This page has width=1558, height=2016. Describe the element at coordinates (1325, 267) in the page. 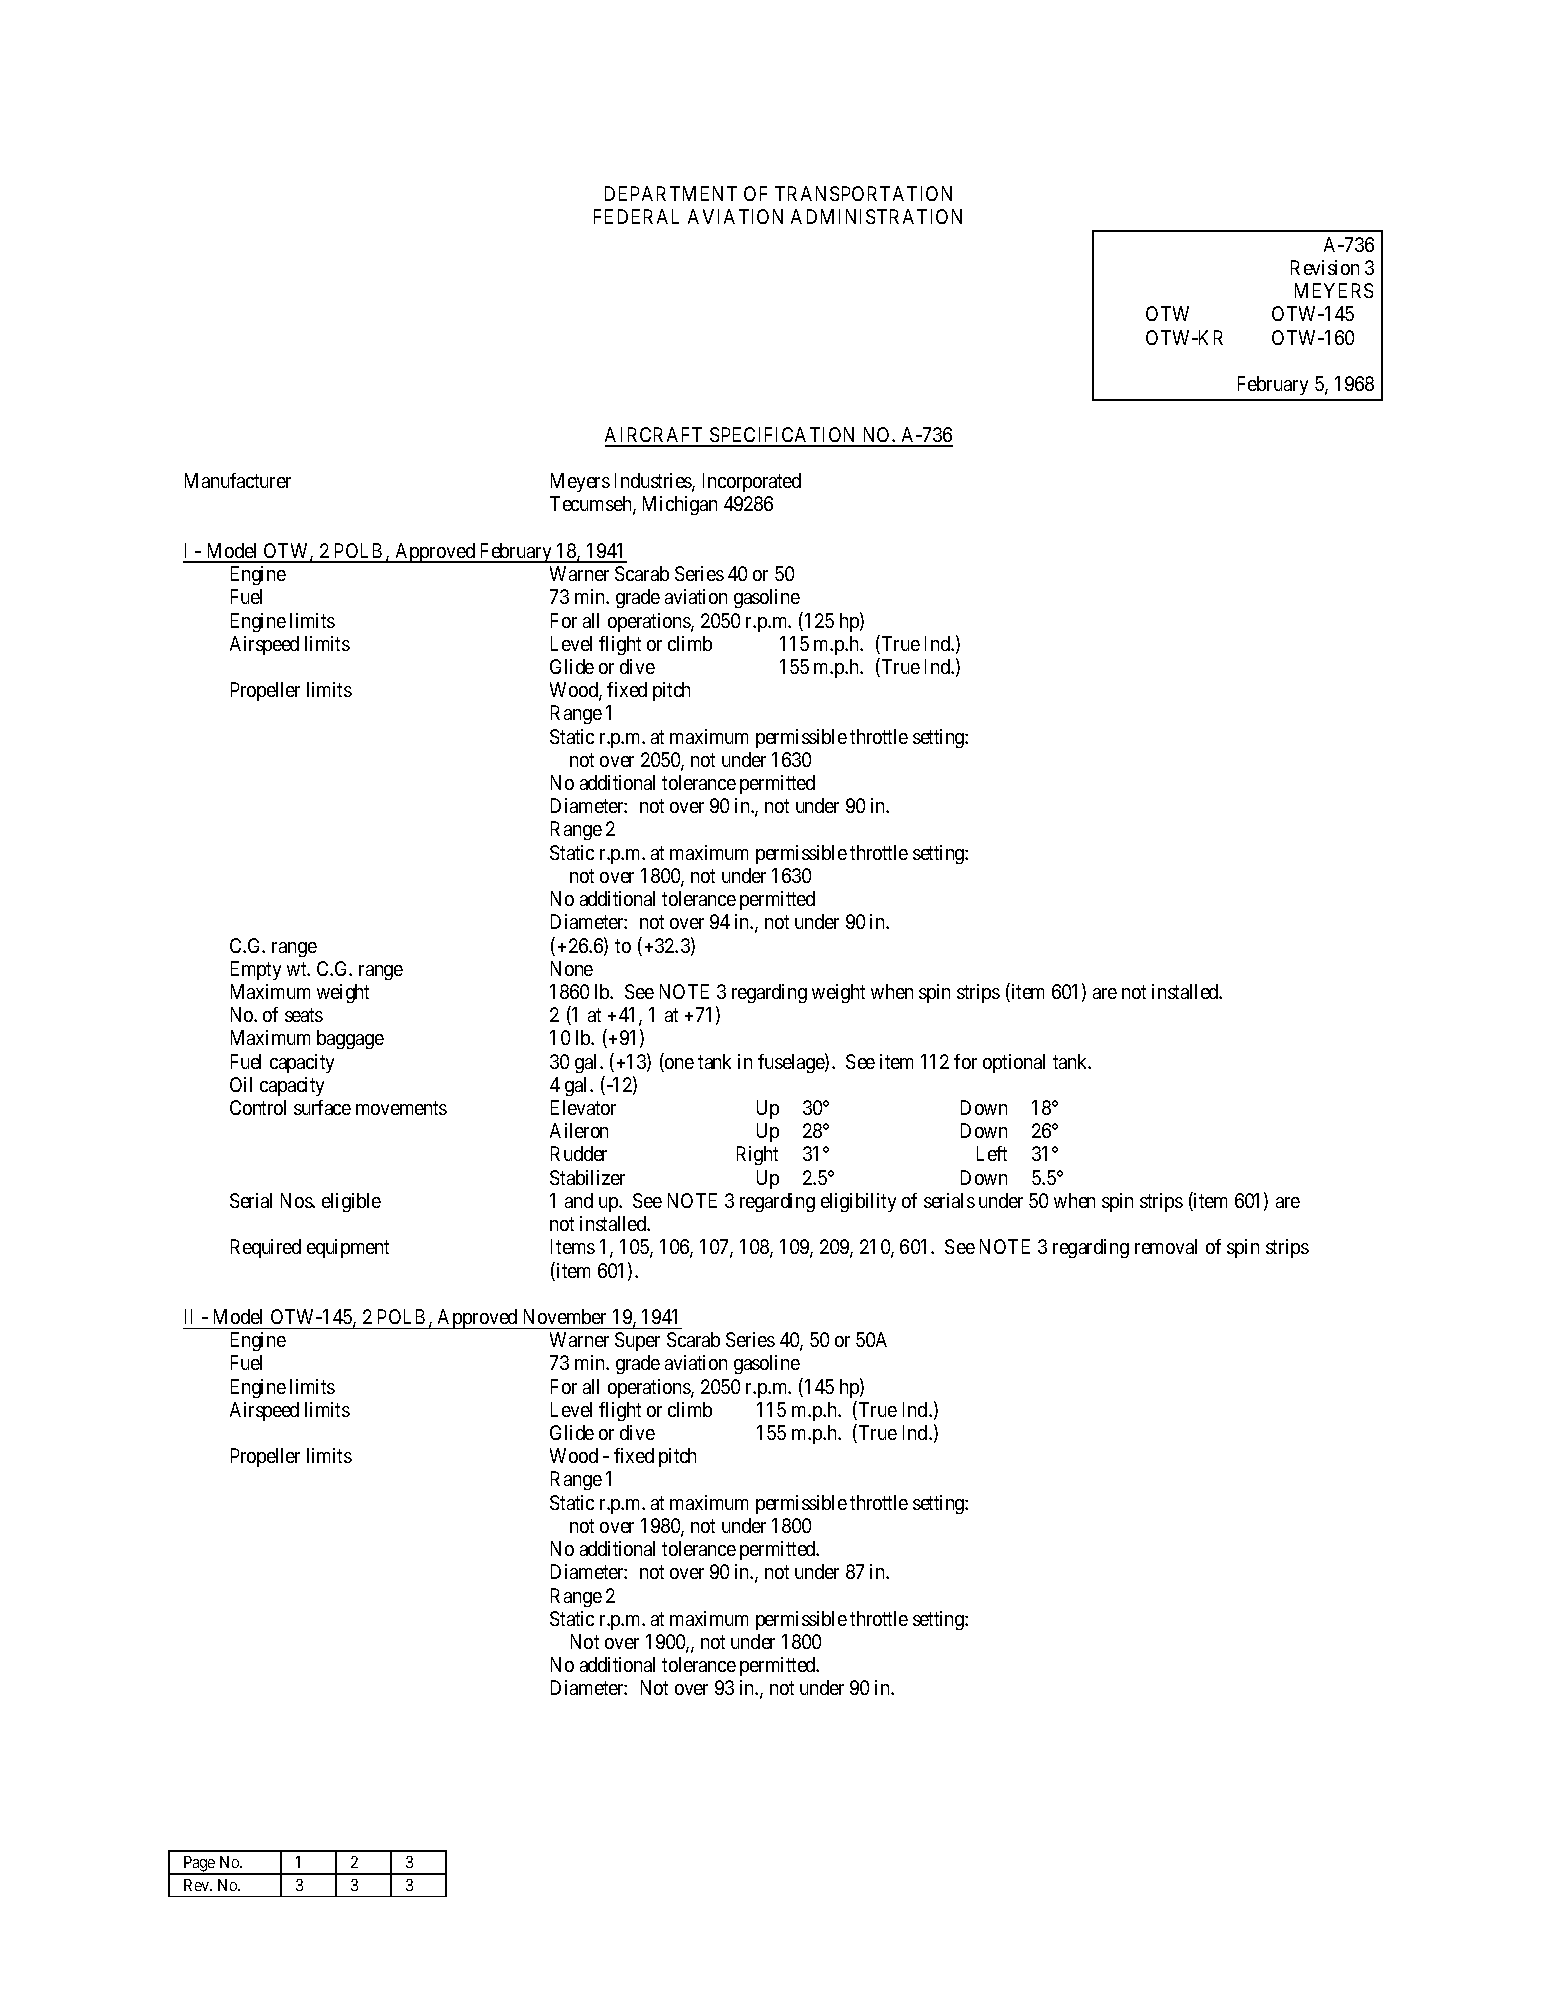

I see `Revision` at that location.
